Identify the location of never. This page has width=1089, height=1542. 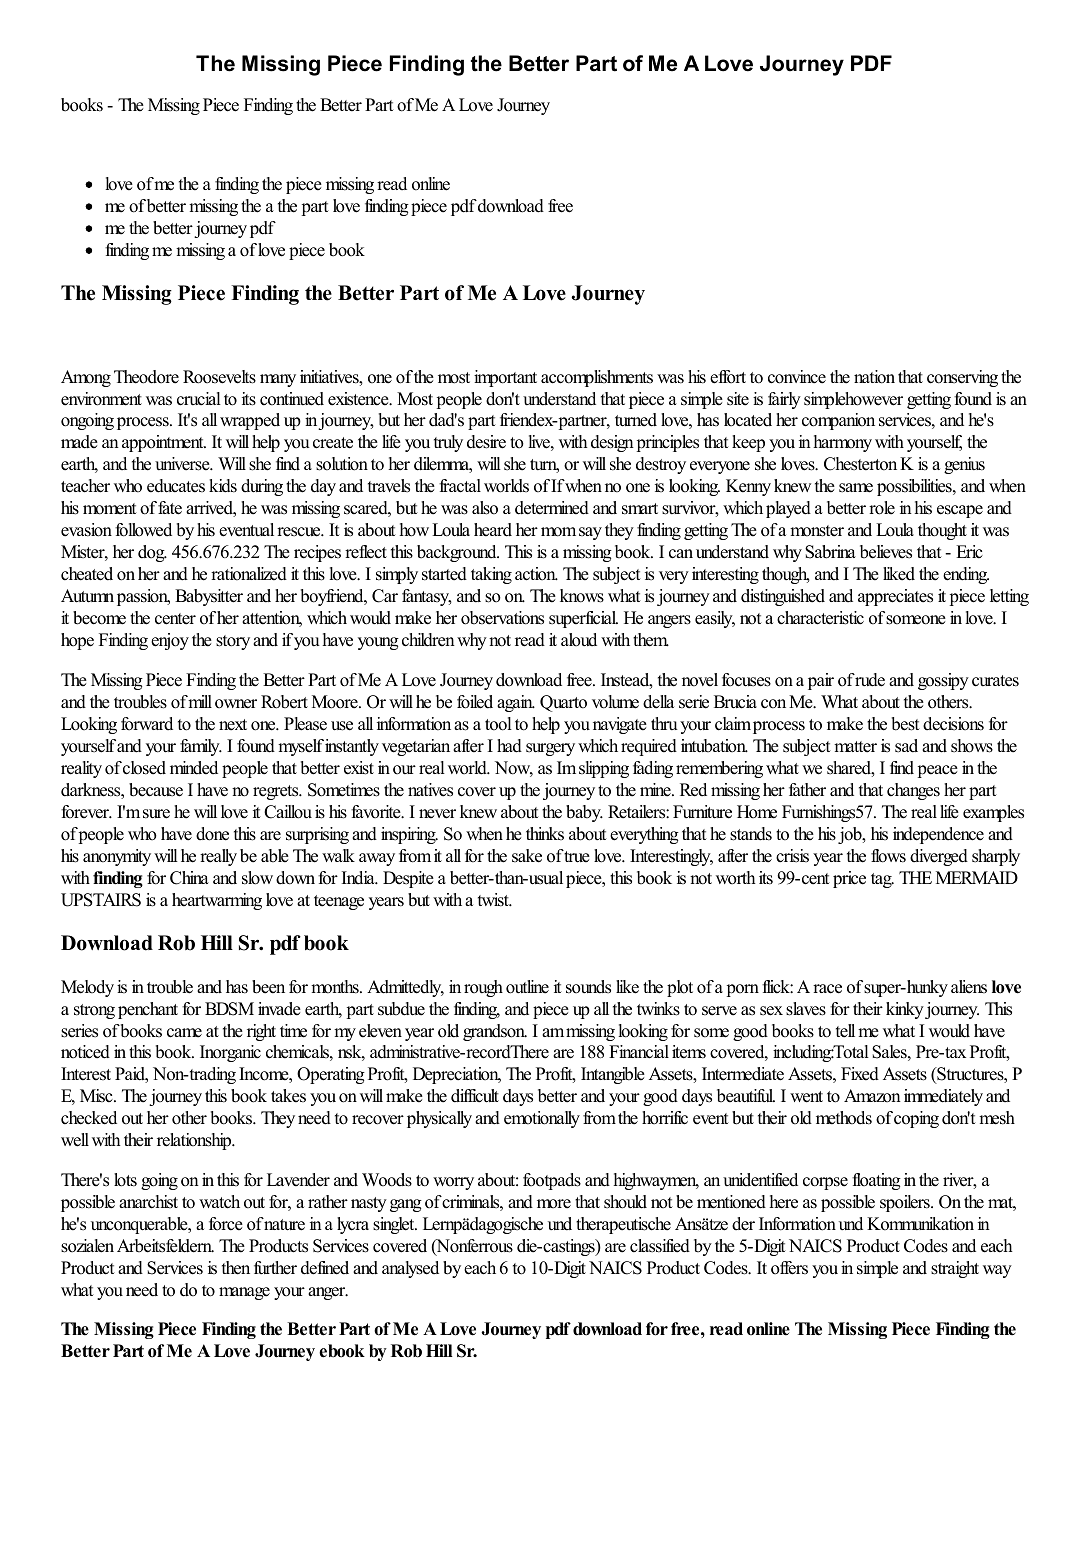
(437, 814).
